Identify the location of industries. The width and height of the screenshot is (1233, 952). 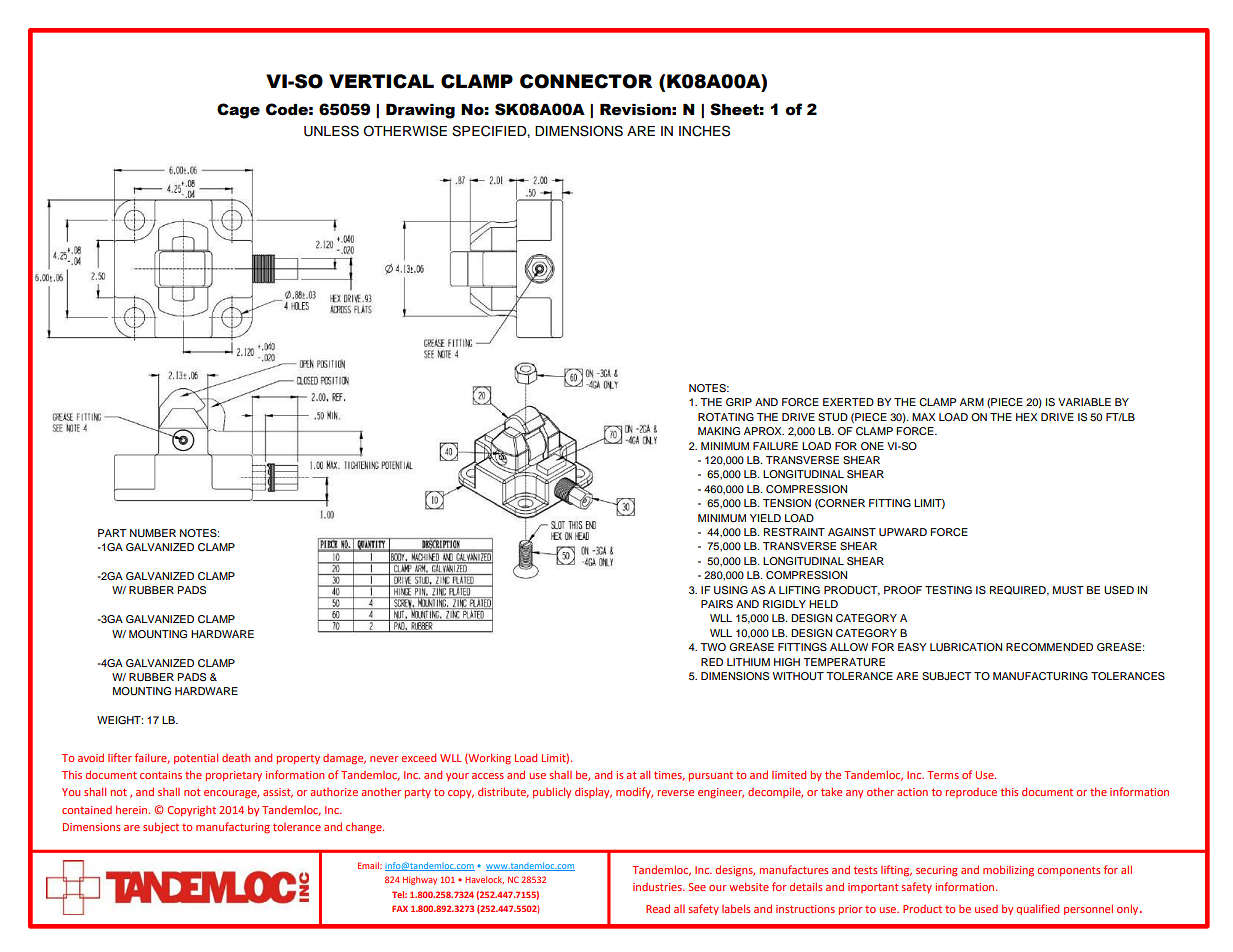
(658, 887).
